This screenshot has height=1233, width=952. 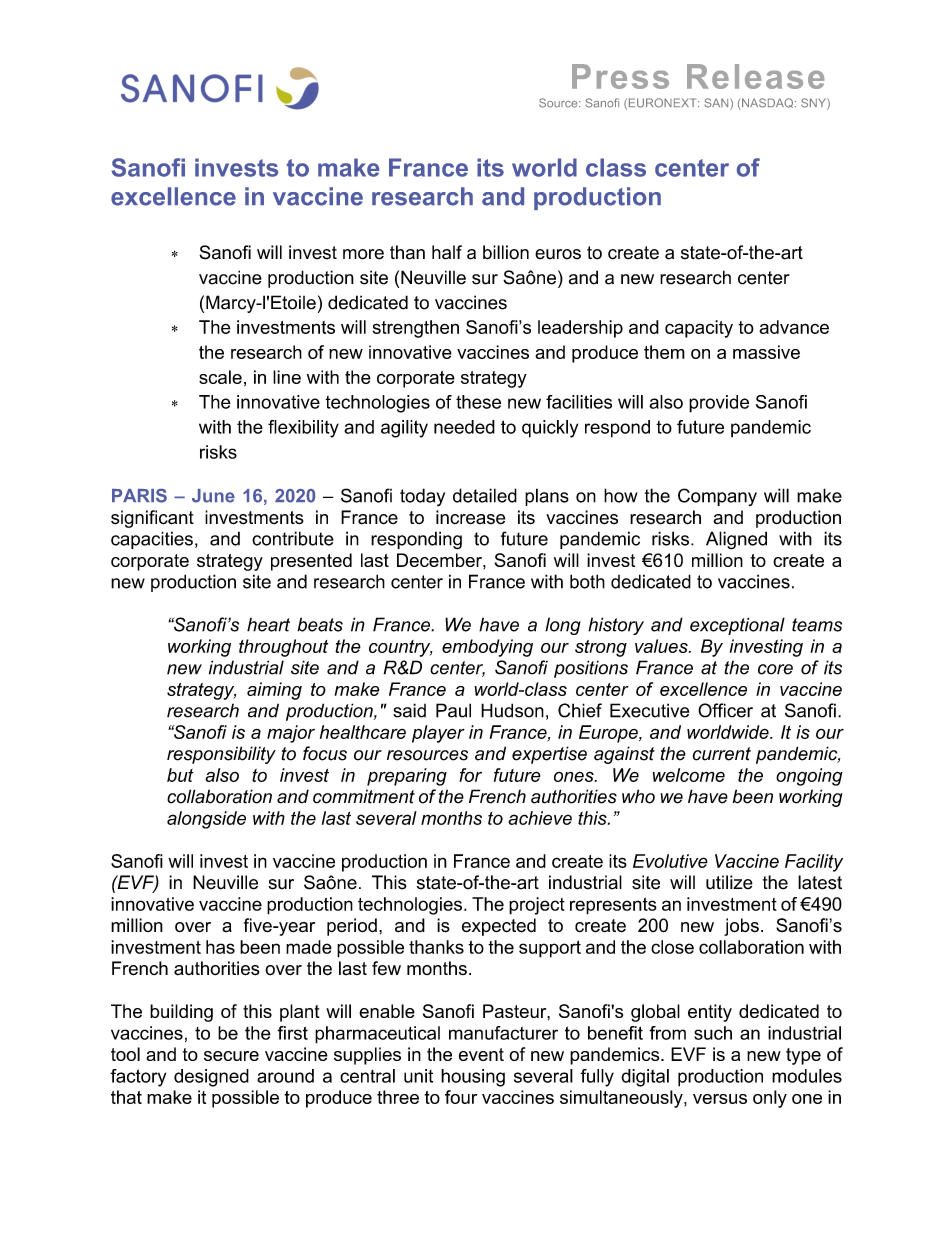 I want to click on housing, so click(x=473, y=1078).
